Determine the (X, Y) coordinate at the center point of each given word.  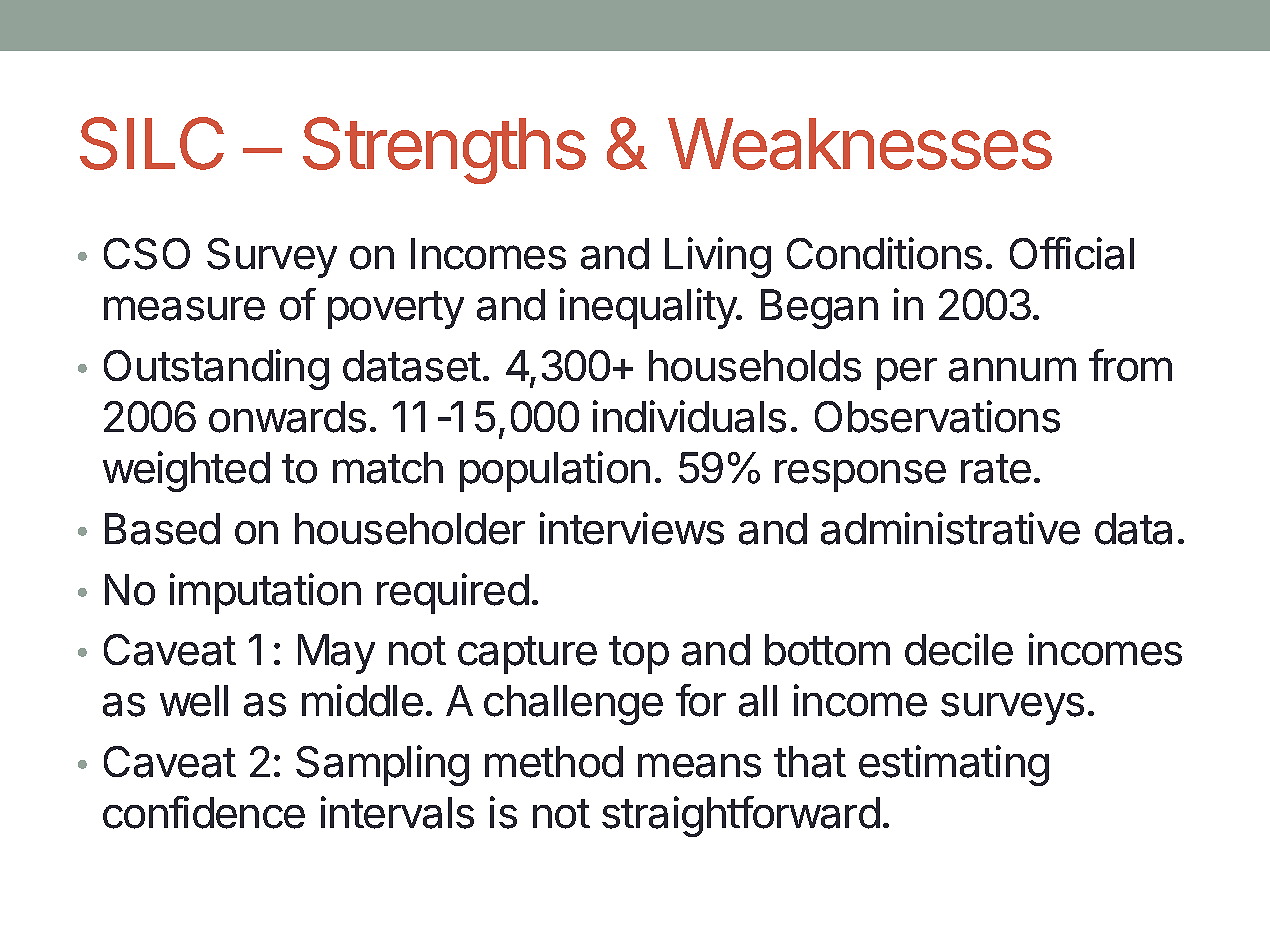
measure (184, 308)
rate (996, 469)
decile (959, 649)
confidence (204, 812)
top (639, 655)
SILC (152, 143)
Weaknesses (860, 144)
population (555, 471)
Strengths (444, 150)
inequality (649, 308)
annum (1012, 369)
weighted (186, 471)
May (336, 654)
